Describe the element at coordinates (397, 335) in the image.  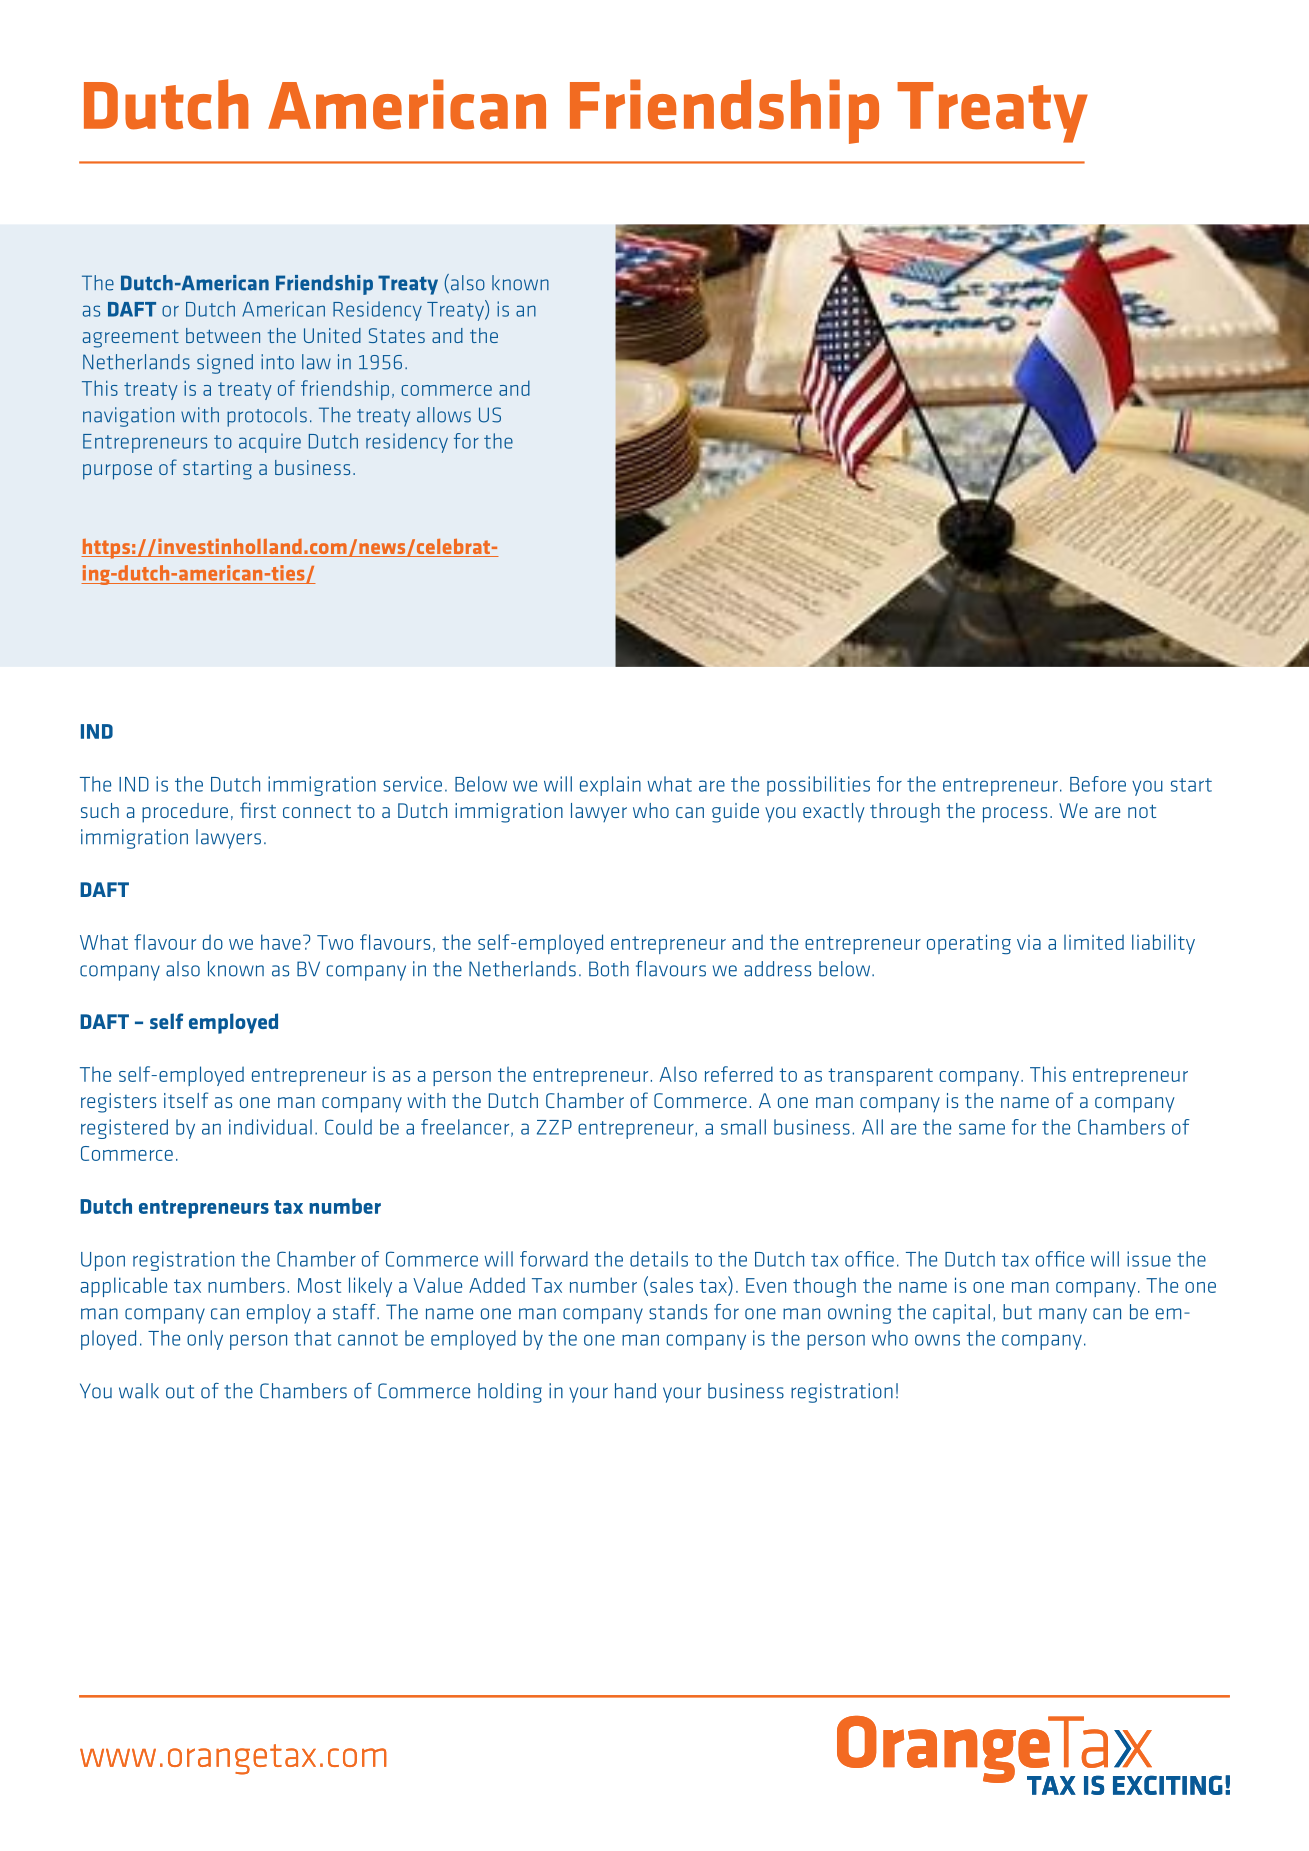
I see `States` at that location.
